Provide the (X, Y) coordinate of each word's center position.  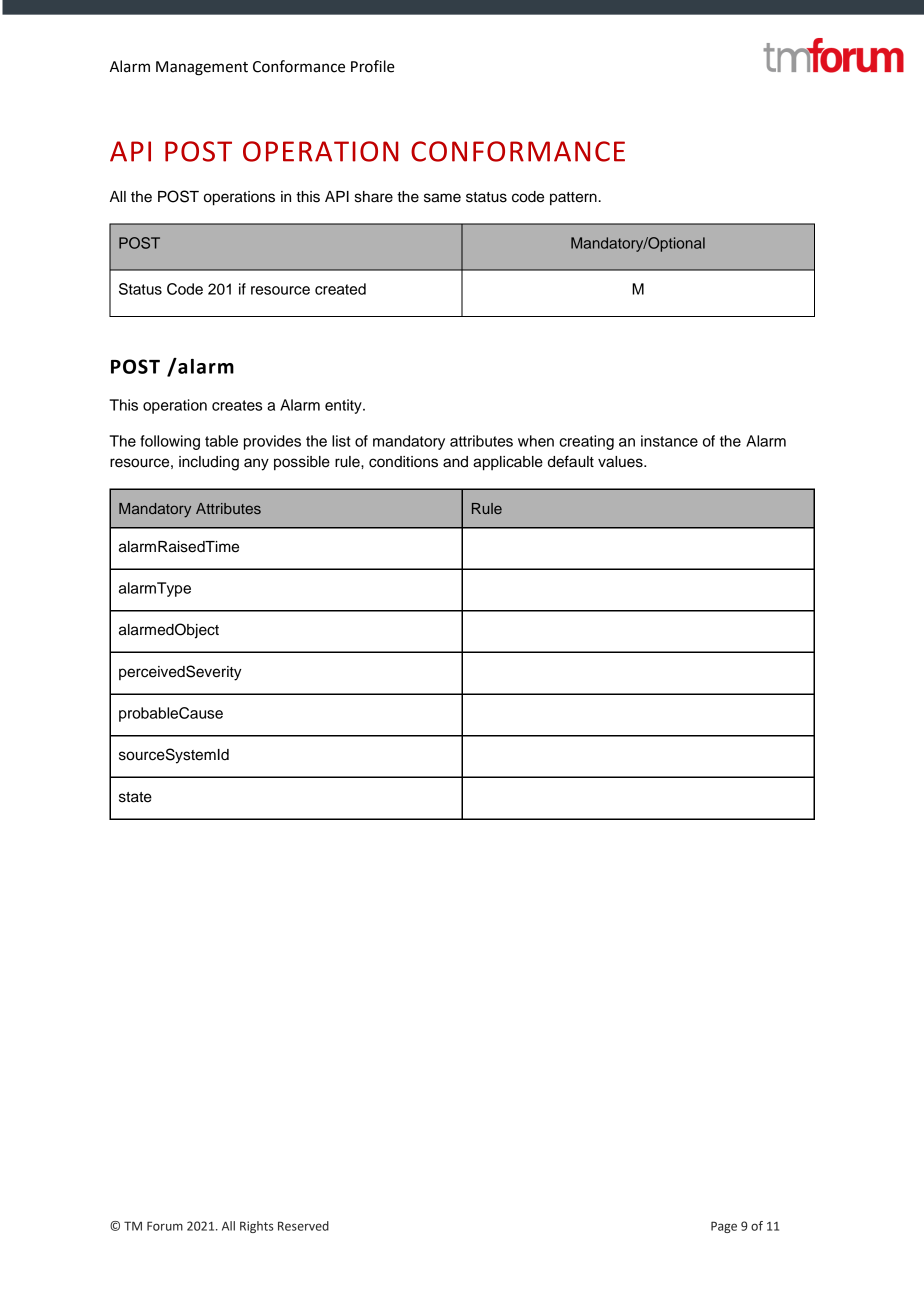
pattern (573, 199)
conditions (403, 462)
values (621, 462)
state (135, 797)
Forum (165, 1226)
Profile (373, 66)
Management (202, 68)
